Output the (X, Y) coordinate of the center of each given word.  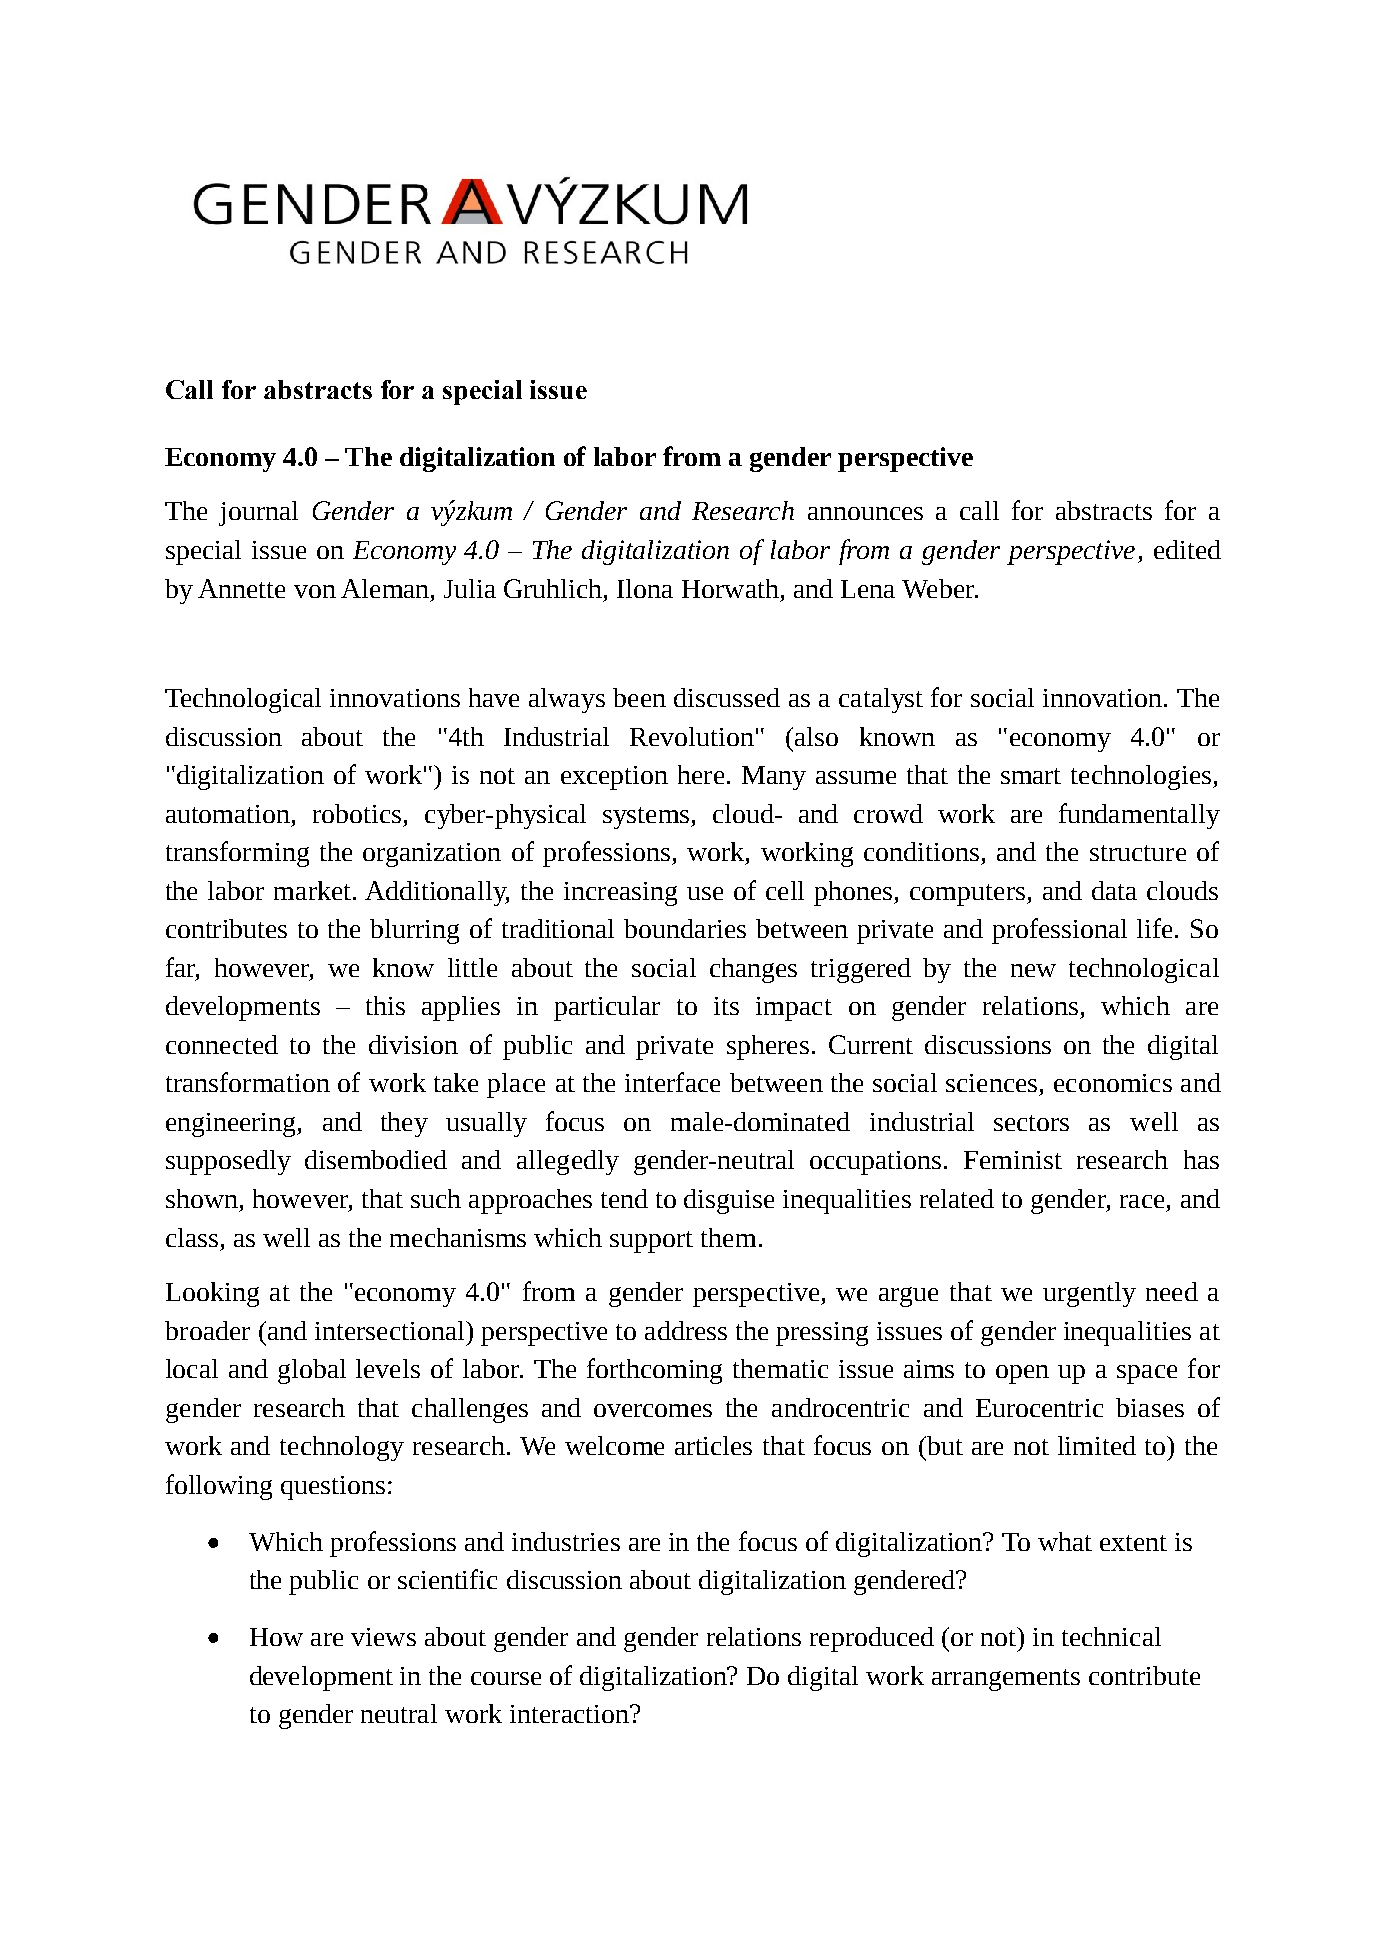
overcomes (653, 1410)
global (312, 1371)
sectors (1031, 1123)
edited (1187, 549)
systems (647, 818)
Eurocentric (1039, 1408)
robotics (357, 813)
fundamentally (1139, 816)
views (383, 1637)
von (315, 591)
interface (672, 1082)
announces (865, 513)
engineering (232, 1125)
